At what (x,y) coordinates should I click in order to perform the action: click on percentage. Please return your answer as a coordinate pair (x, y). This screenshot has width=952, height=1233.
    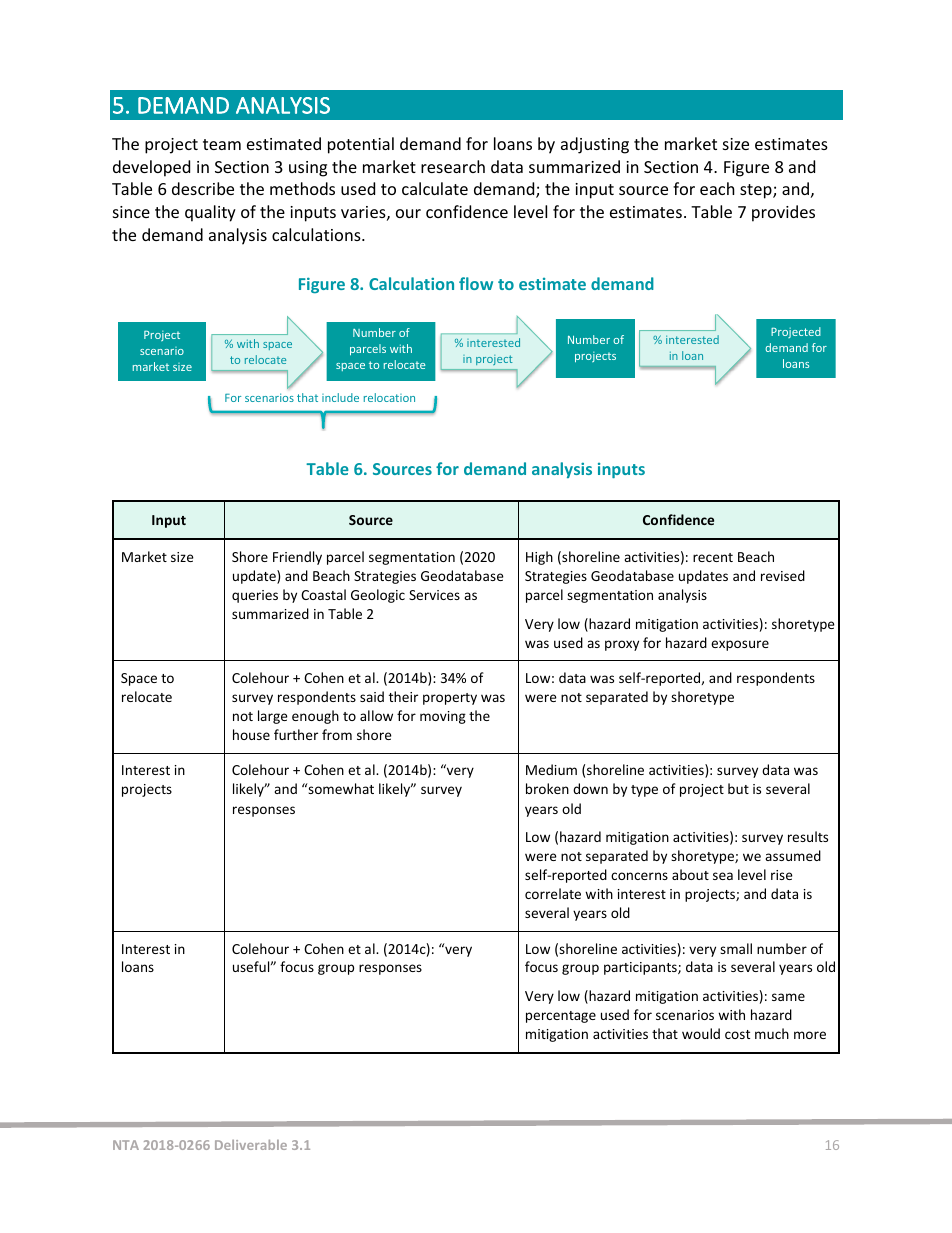
    Looking at the image, I should click on (561, 1017).
